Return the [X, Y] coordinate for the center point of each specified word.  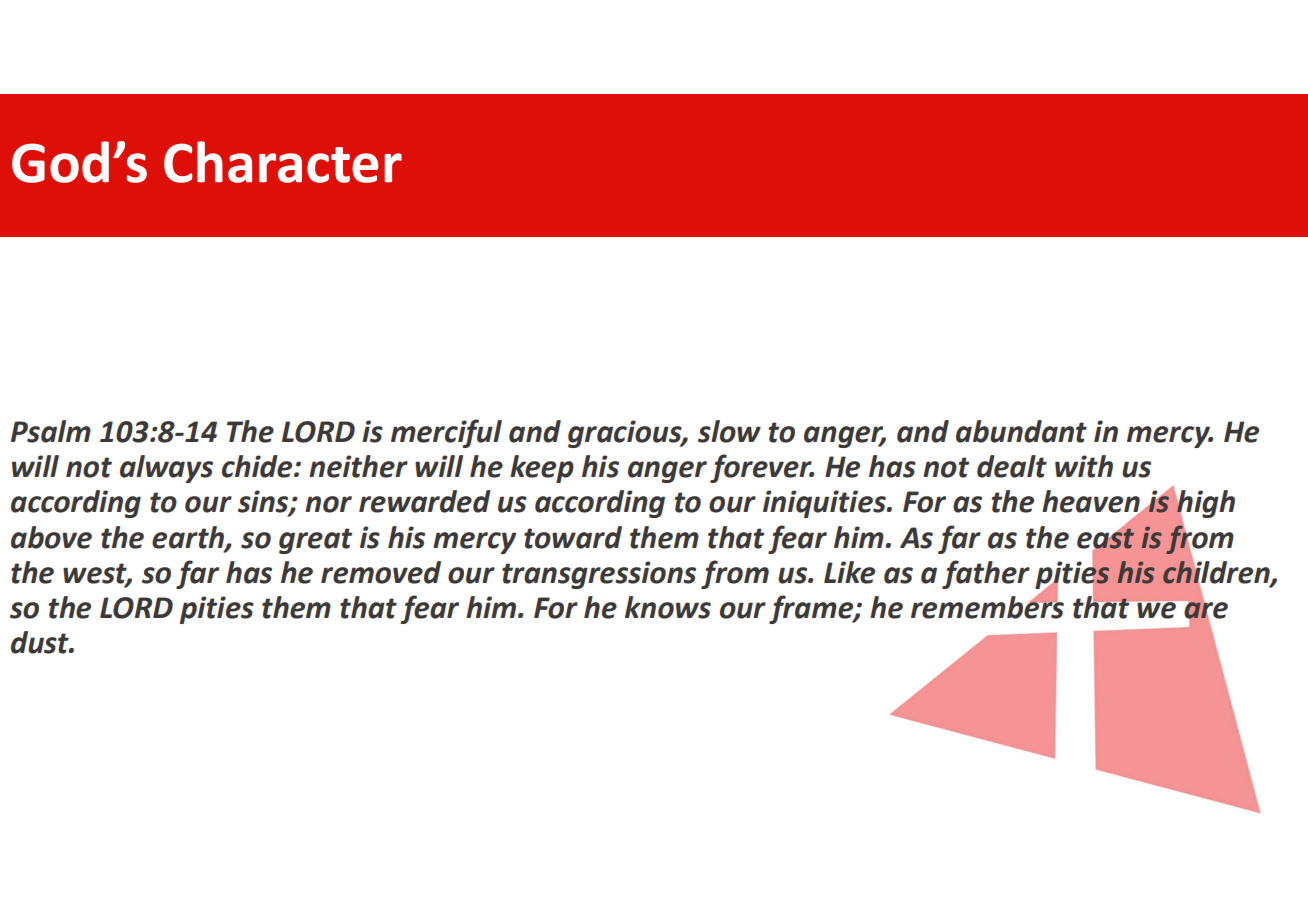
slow [729, 431]
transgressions [599, 575]
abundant [1021, 431]
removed [381, 572]
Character [283, 162]
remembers [987, 606]
